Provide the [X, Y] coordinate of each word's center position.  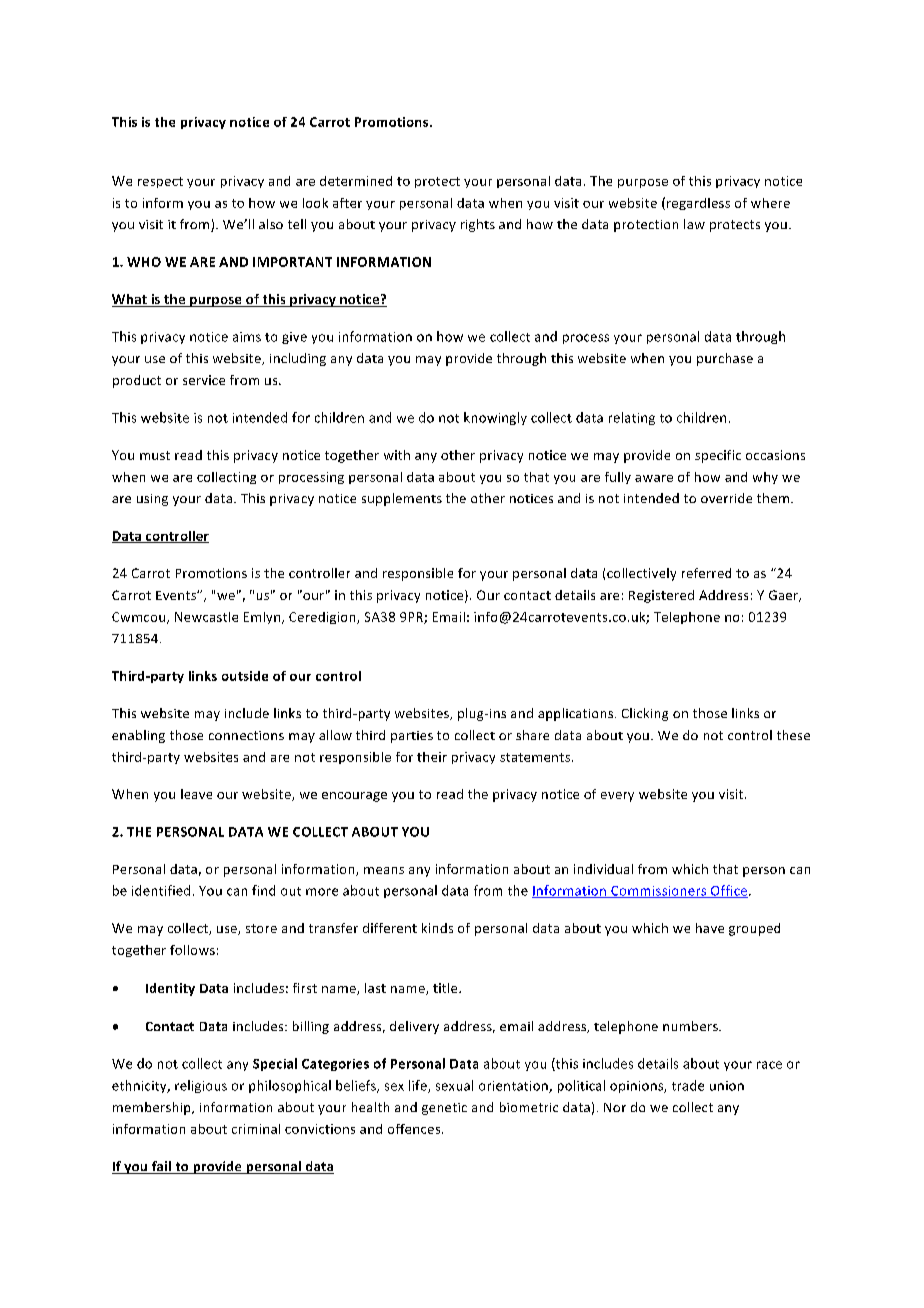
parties [412, 737]
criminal [256, 1129]
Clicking [645, 714]
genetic [444, 1109]
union [727, 1086]
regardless [698, 204]
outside [245, 676]
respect [160, 182]
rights [478, 225]
